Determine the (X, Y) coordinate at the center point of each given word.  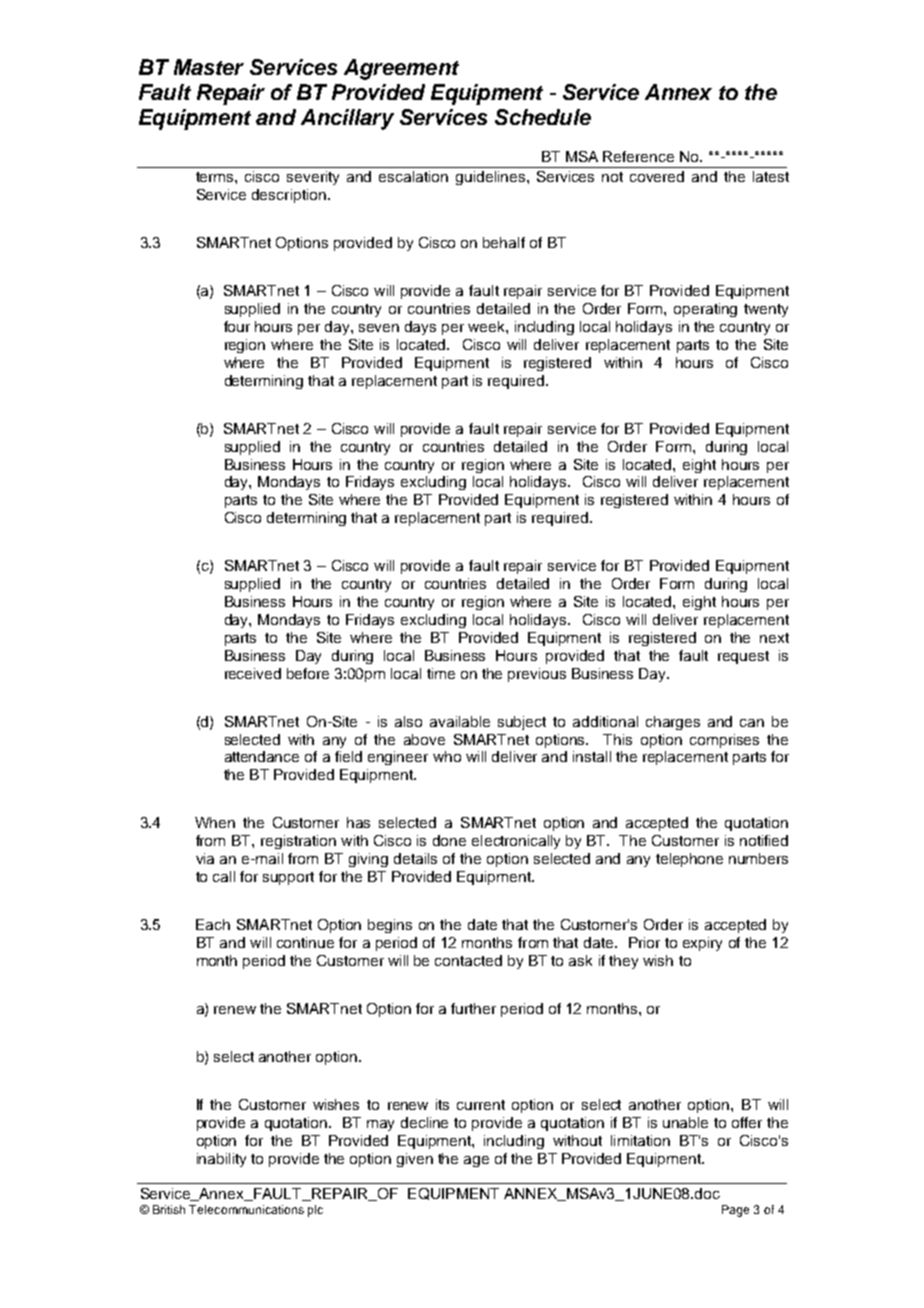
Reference (638, 156)
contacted (468, 960)
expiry (702, 944)
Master (209, 67)
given (415, 1160)
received (253, 673)
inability (221, 1160)
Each (213, 924)
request (743, 657)
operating (705, 310)
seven (379, 328)
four (237, 326)
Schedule (543, 117)
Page (735, 1211)
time (441, 673)
